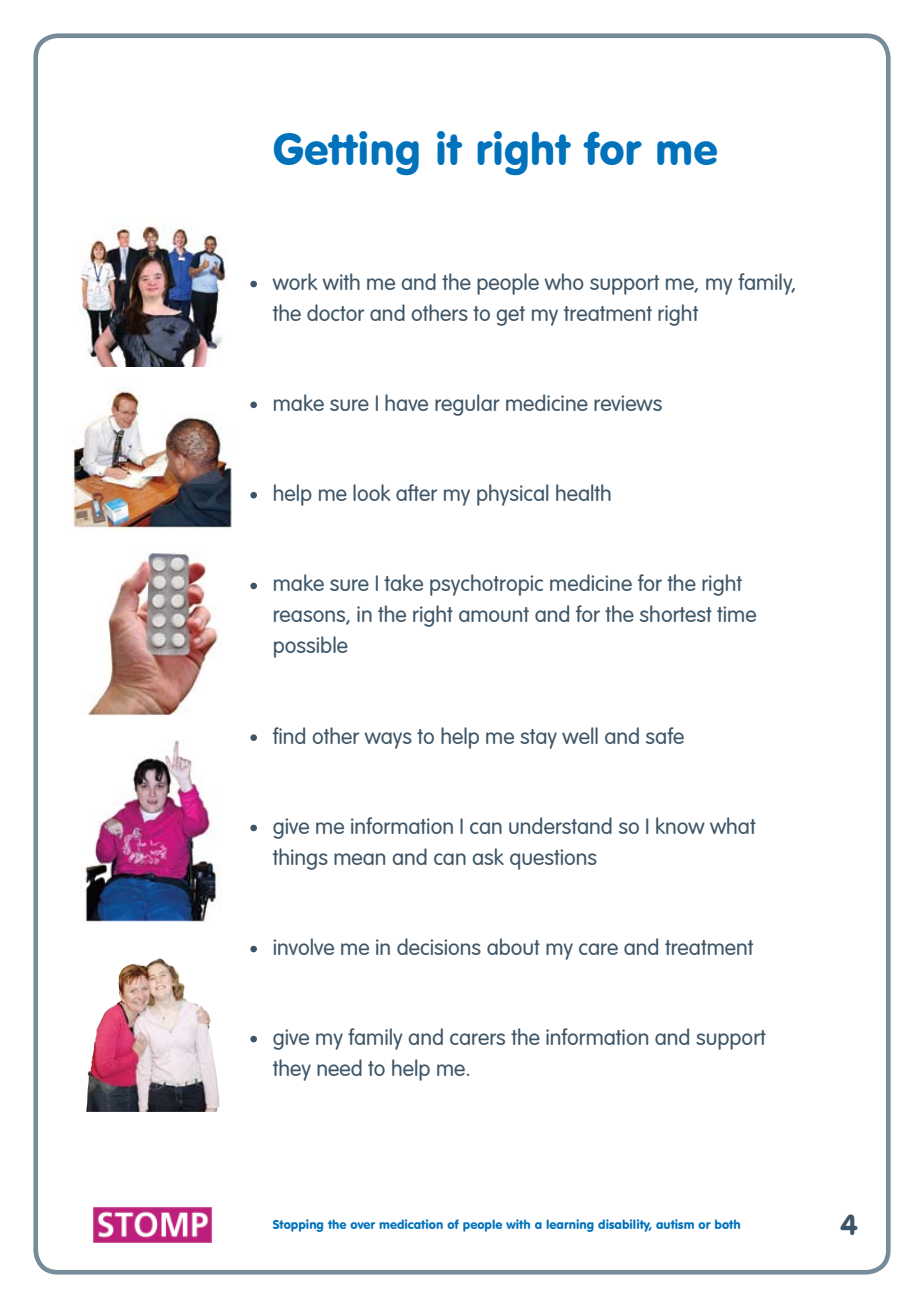 This screenshot has width=924, height=1308. Describe the element at coordinates (512, 495) in the screenshot. I see `physical` at that location.
